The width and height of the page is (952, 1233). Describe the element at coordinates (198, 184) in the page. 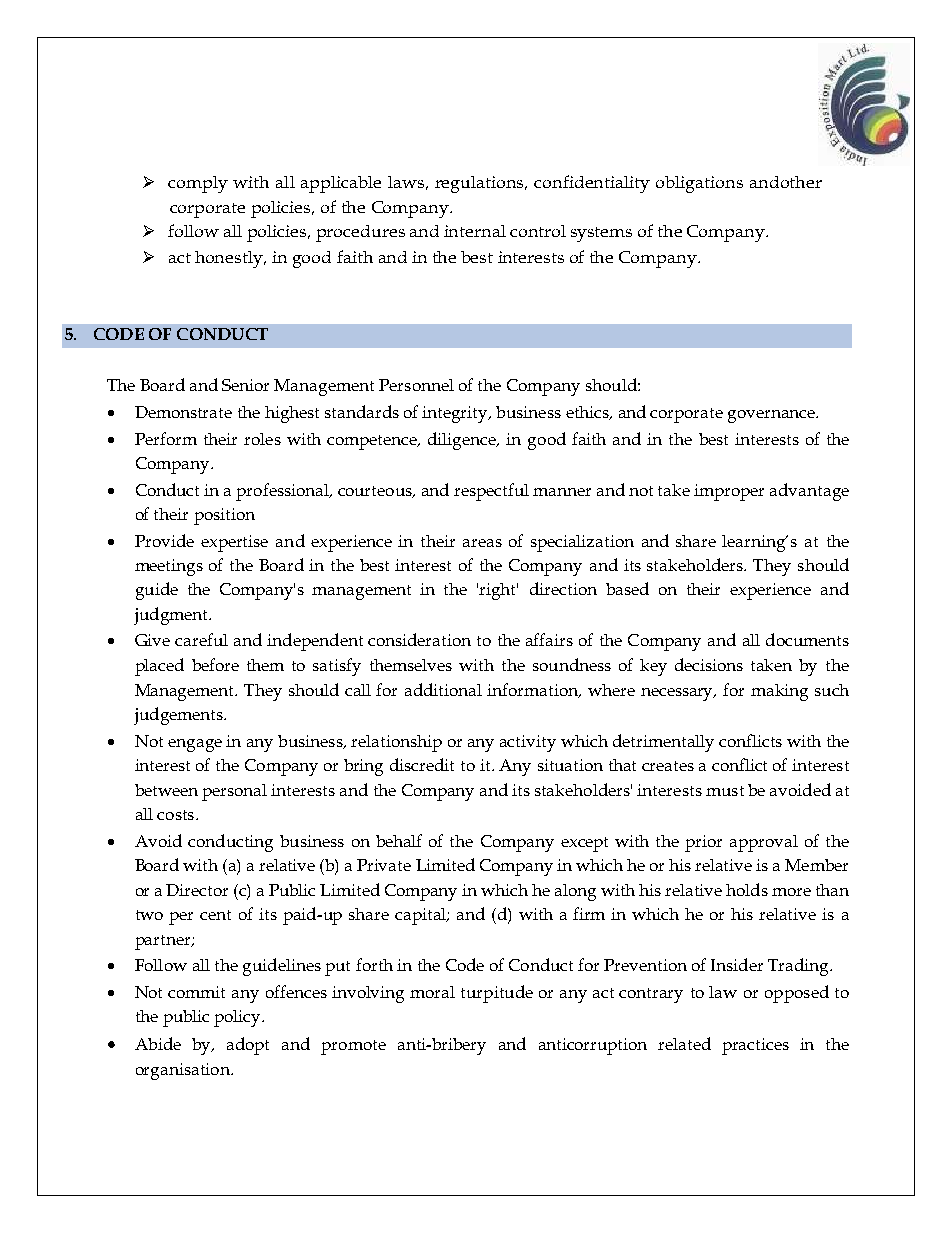

I see `comply` at that location.
